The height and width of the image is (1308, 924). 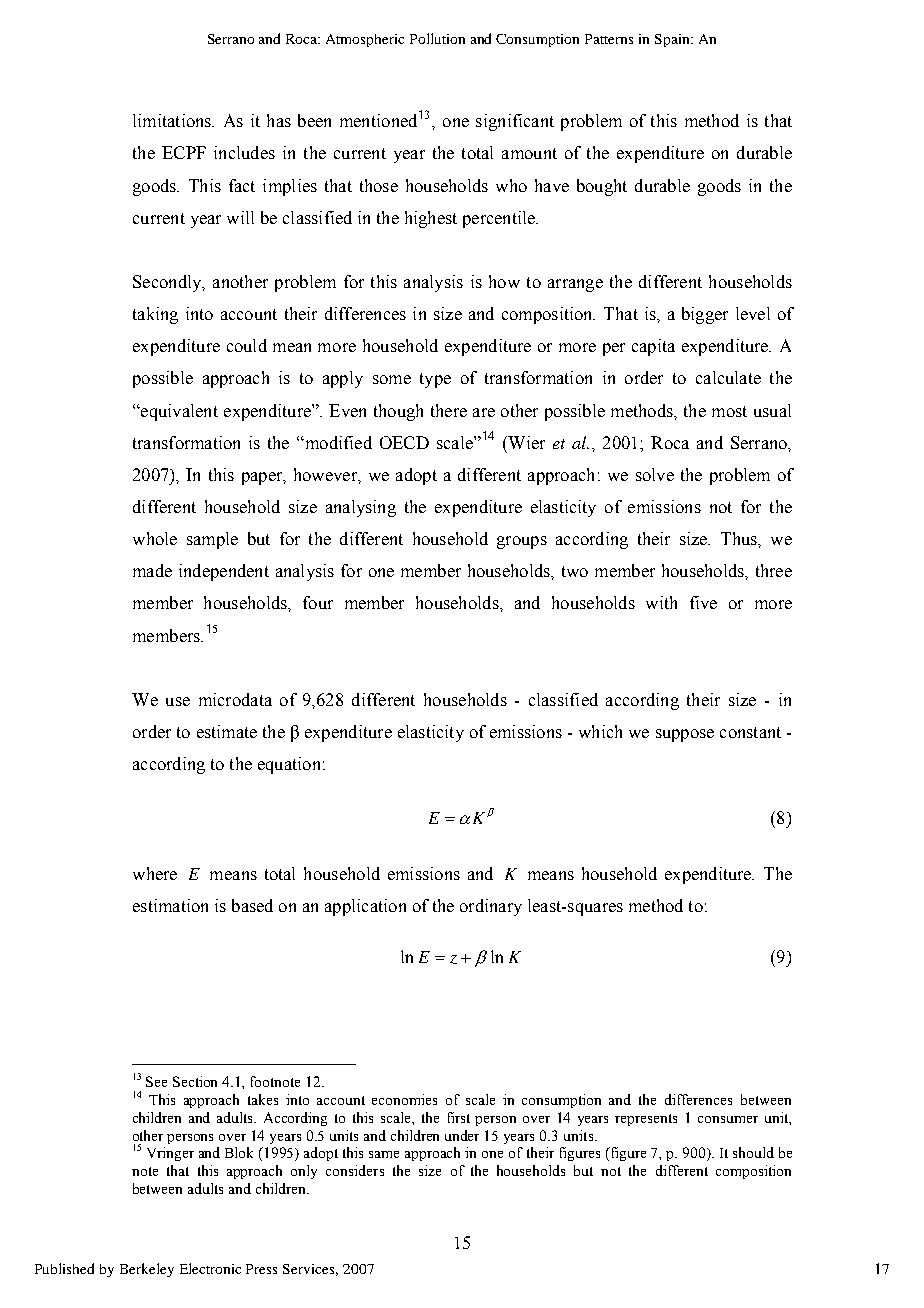 I want to click on five, so click(x=703, y=602).
